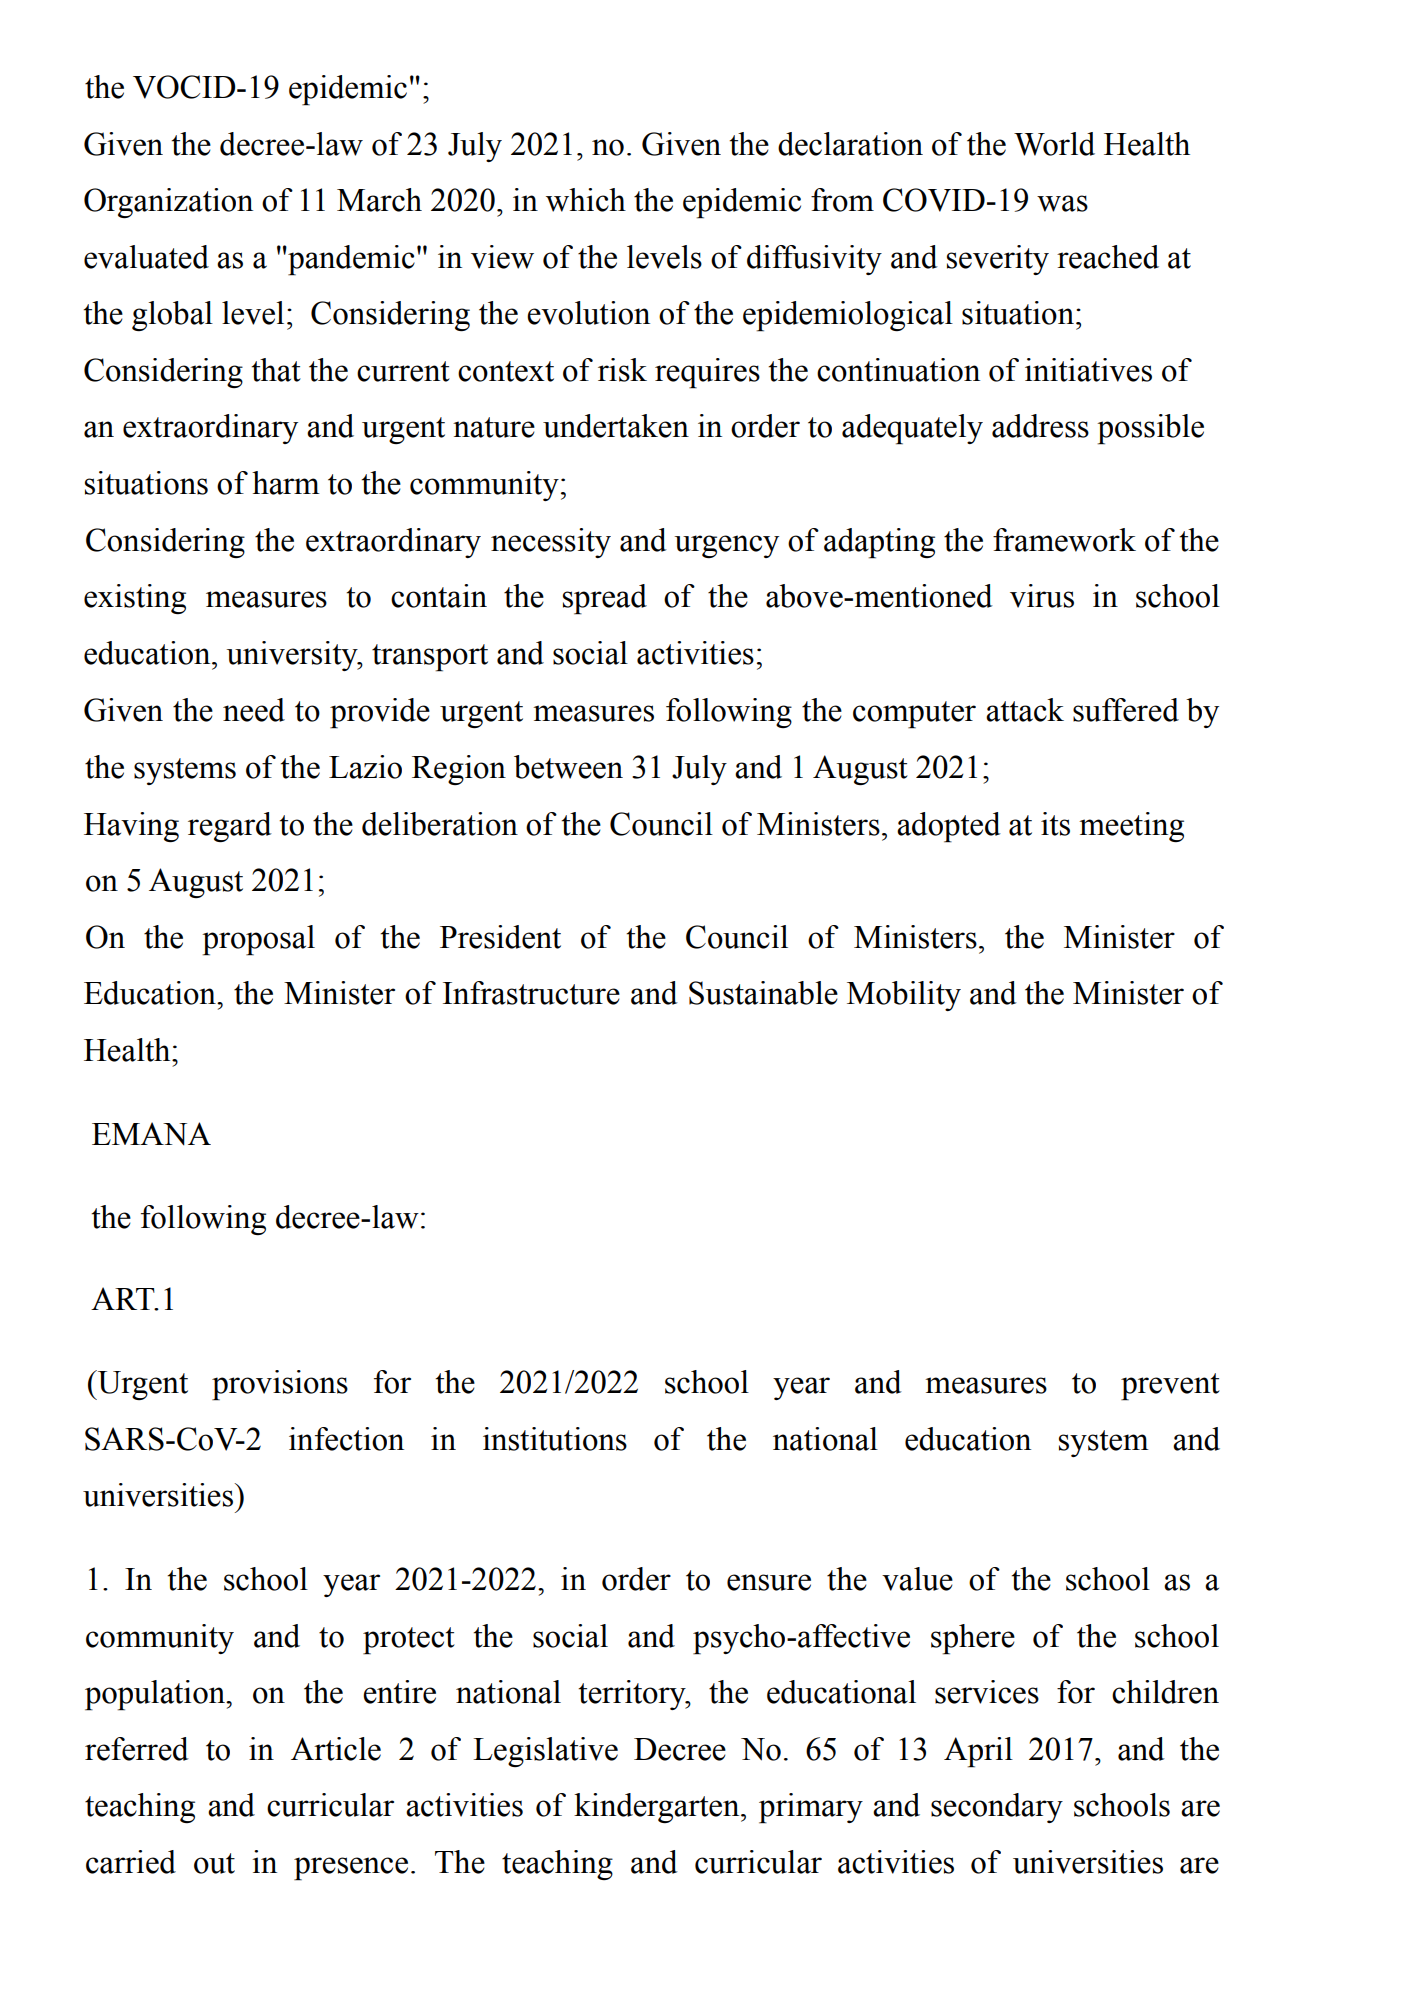  I want to click on virus, so click(1042, 596).
